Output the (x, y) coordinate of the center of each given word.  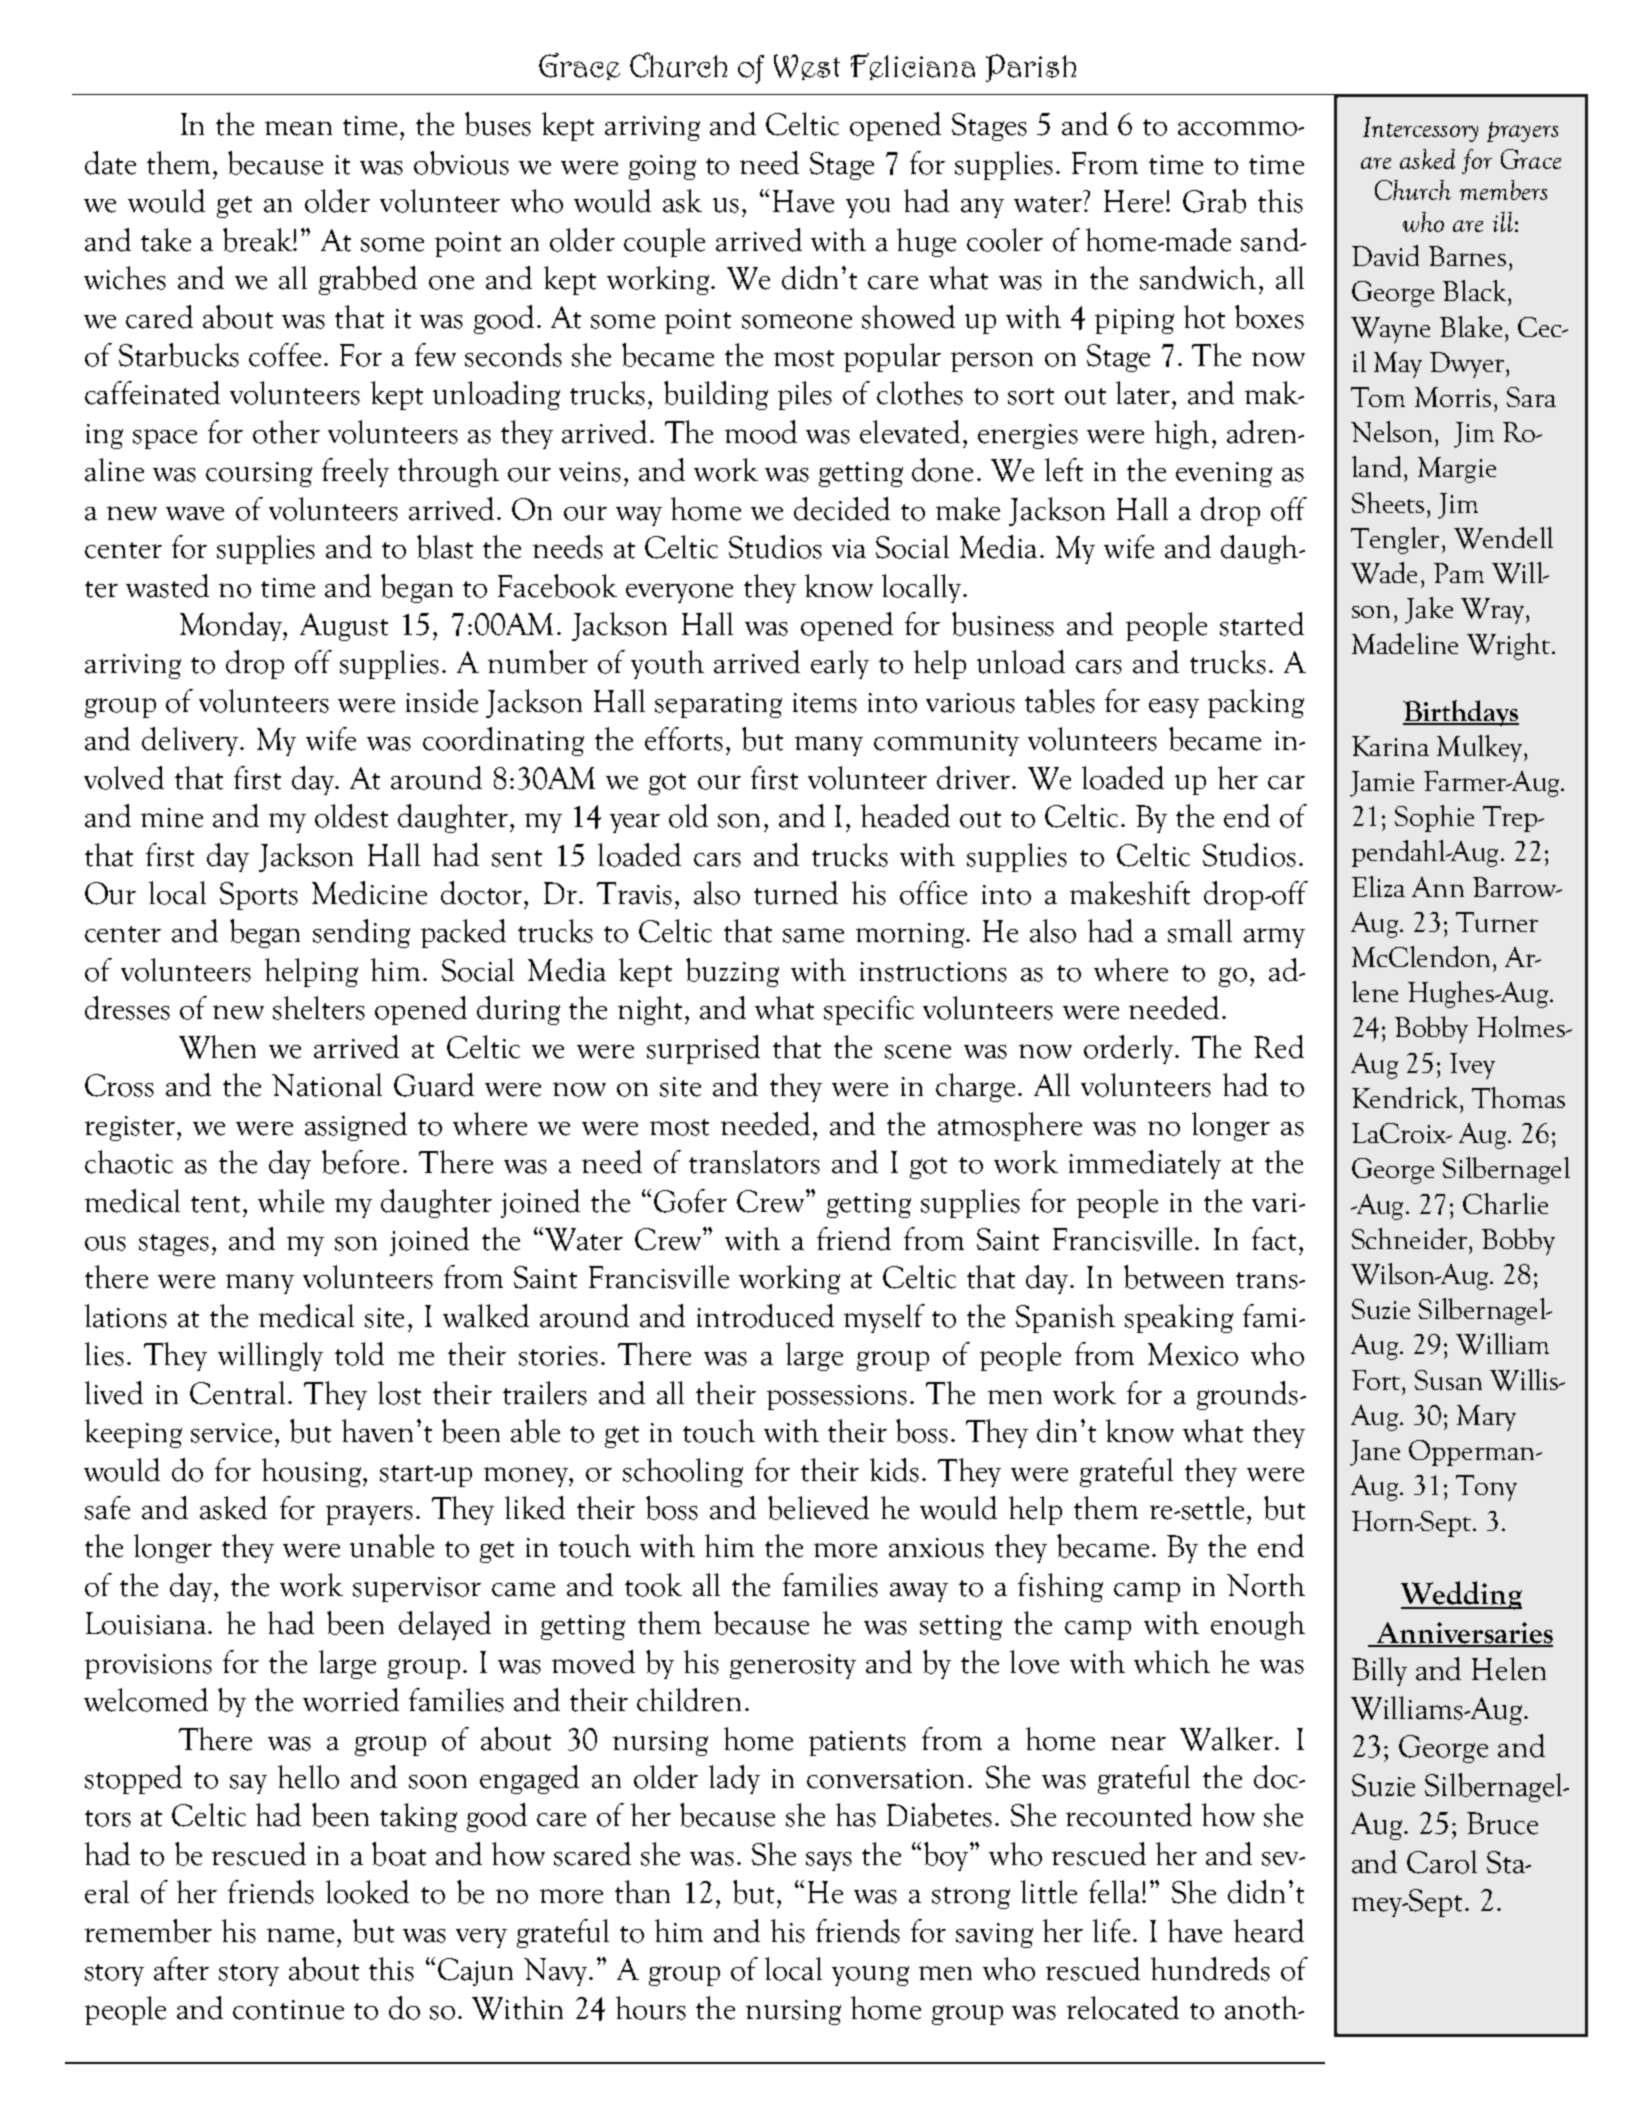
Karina (1390, 746)
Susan (1448, 1380)
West (807, 67)
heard (1269, 1931)
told (359, 1354)
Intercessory (1420, 129)
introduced (765, 1316)
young (870, 1976)
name (302, 1935)
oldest (351, 816)
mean (298, 128)
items (825, 703)
